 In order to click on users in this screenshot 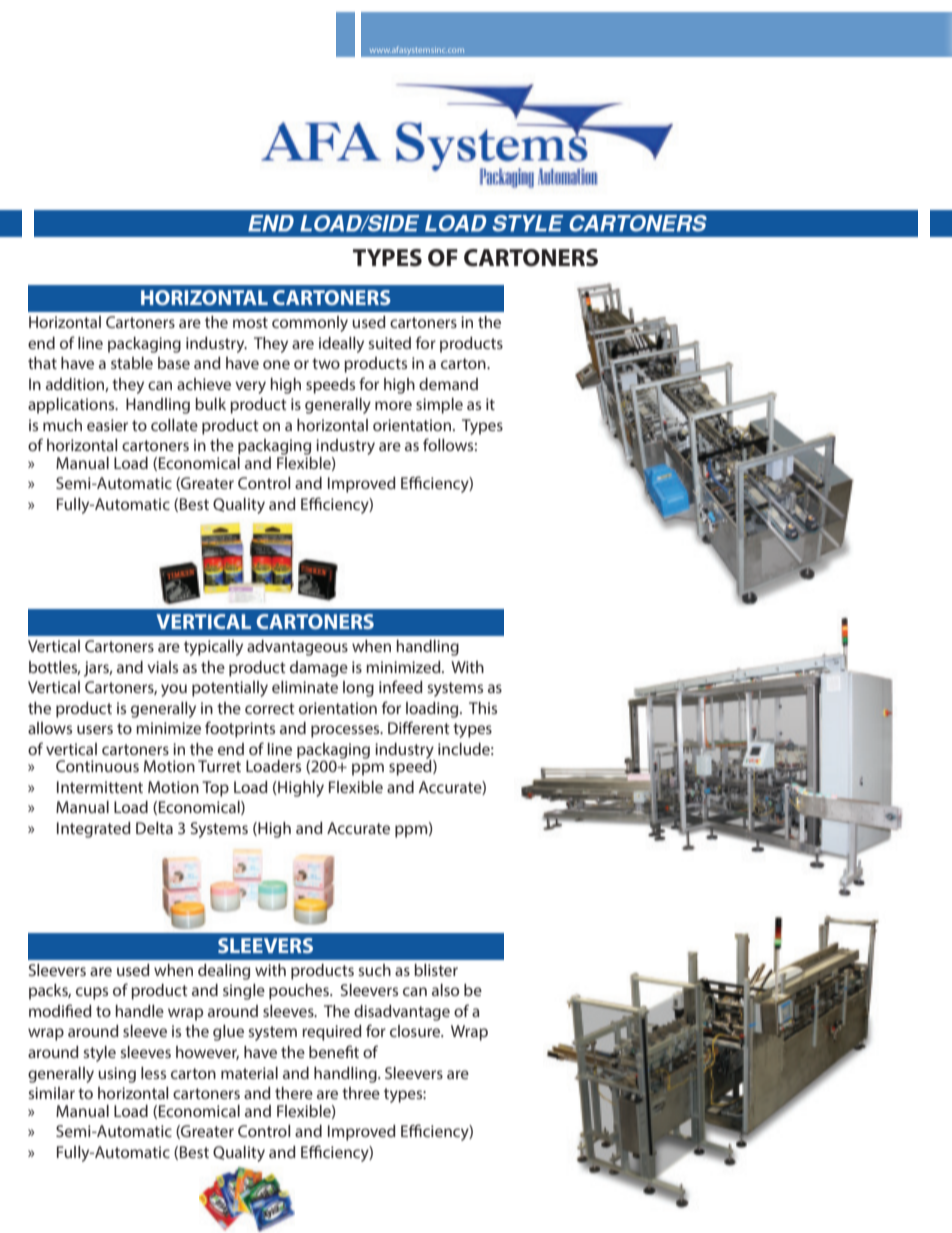, I will do `click(95, 729)`.
